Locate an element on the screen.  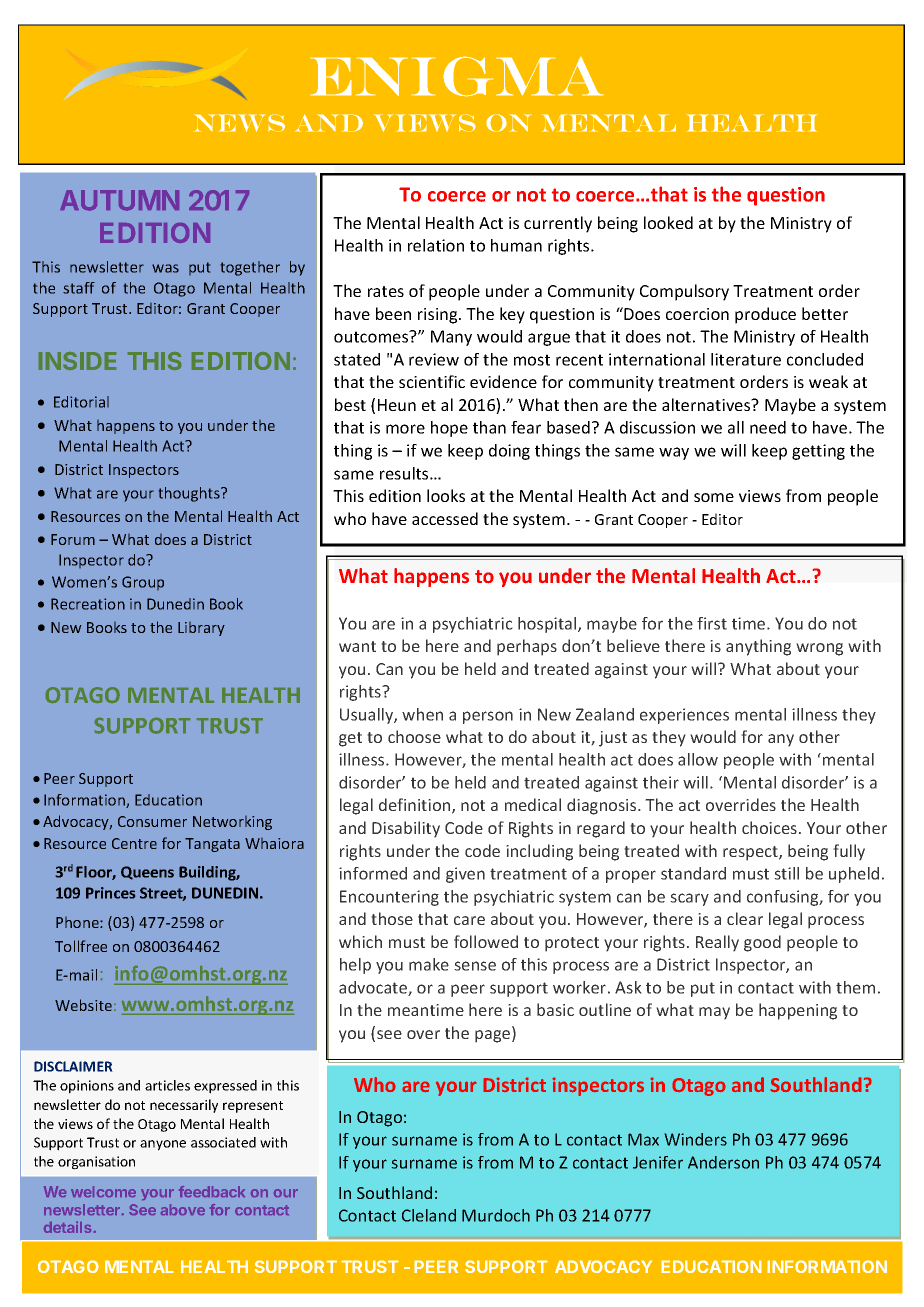
Library is located at coordinates (201, 629).
